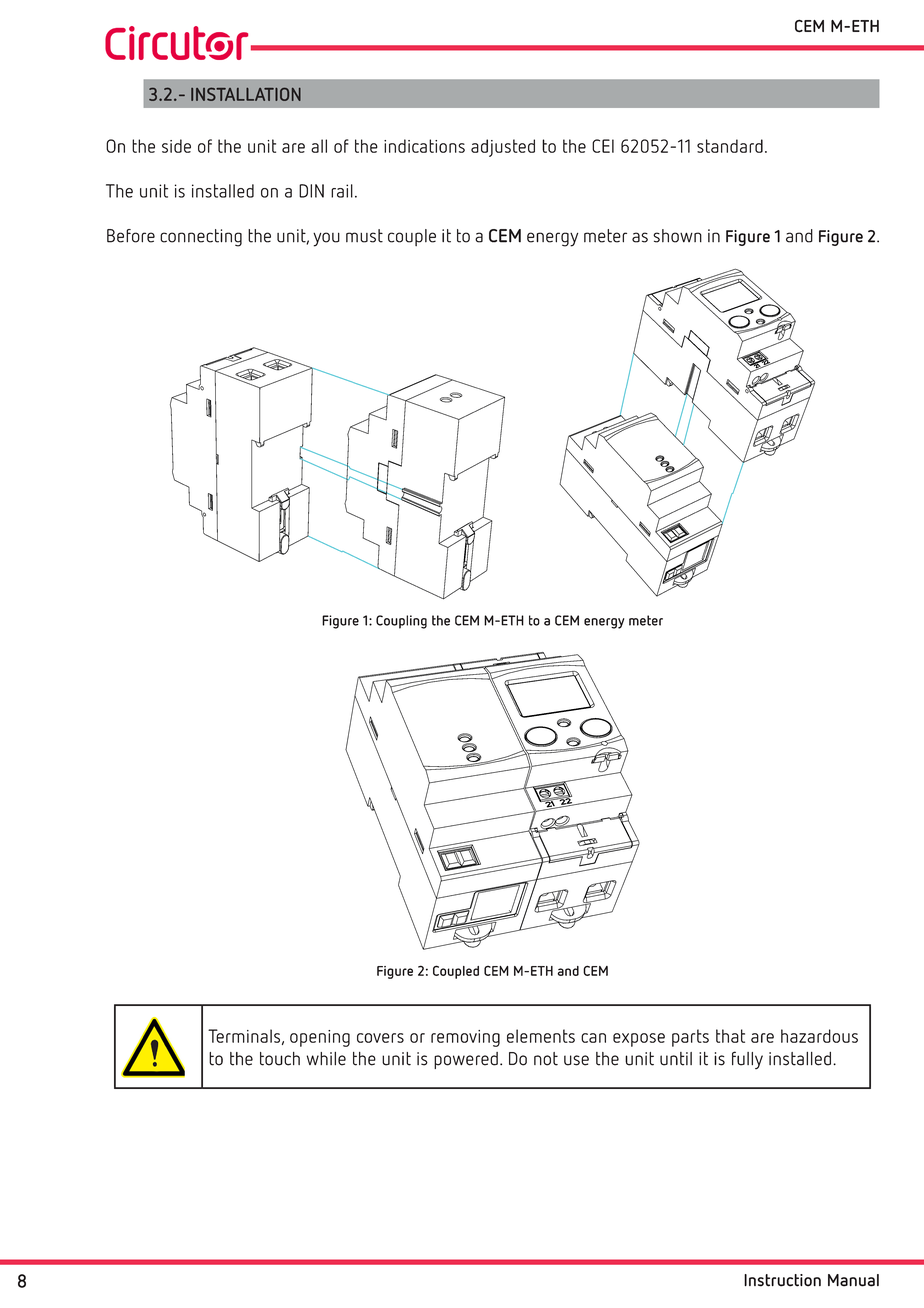 The height and width of the page is (1308, 924). Describe the element at coordinates (730, 146) in the page. I see `standard` at that location.
